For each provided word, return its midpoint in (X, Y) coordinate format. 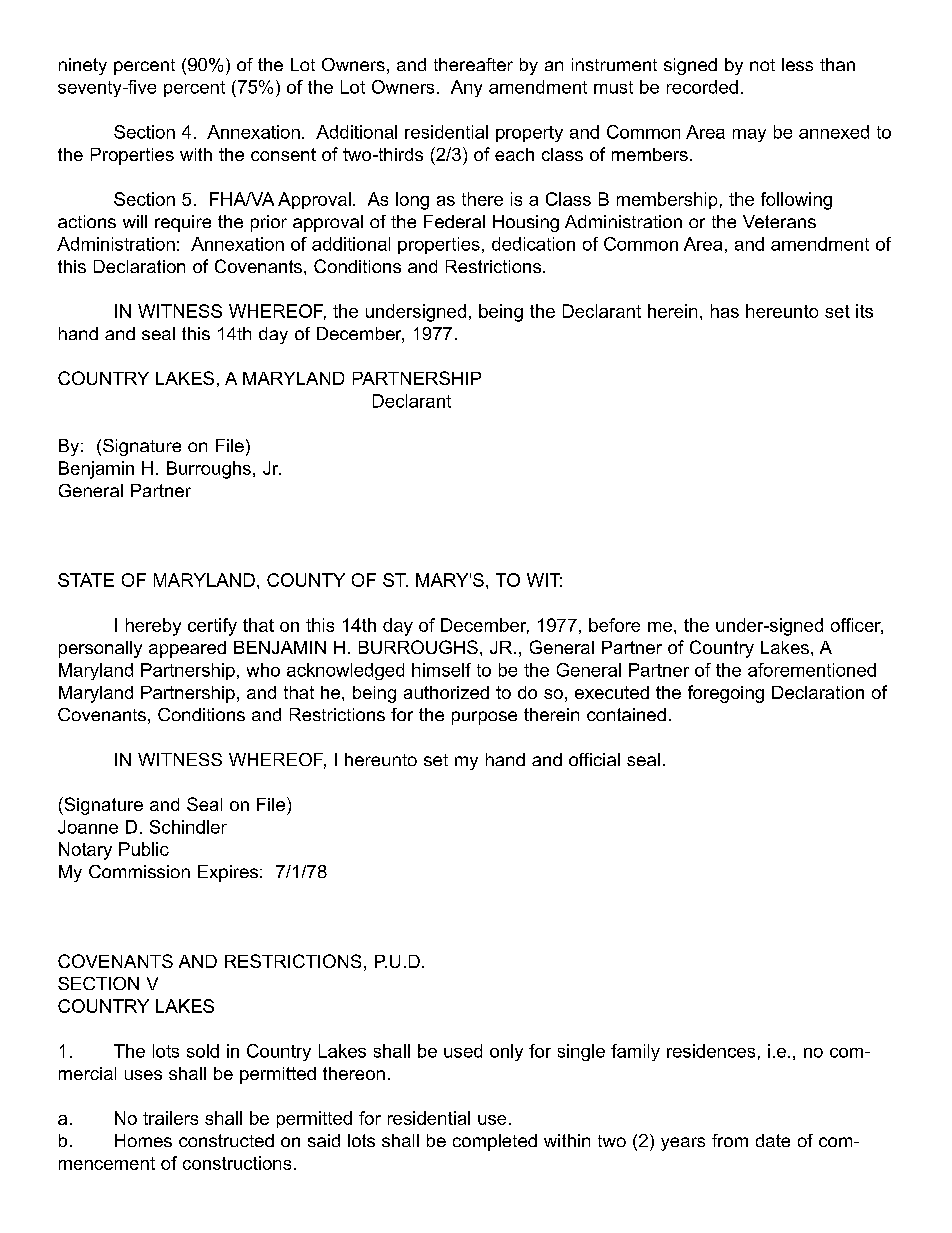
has (725, 311)
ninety (83, 66)
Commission (139, 871)
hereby (153, 627)
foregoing (726, 694)
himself (441, 670)
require (183, 223)
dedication (533, 244)
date (773, 1140)
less (797, 64)
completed (495, 1142)
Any (466, 88)
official (594, 759)
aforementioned (812, 670)
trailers (170, 1118)
